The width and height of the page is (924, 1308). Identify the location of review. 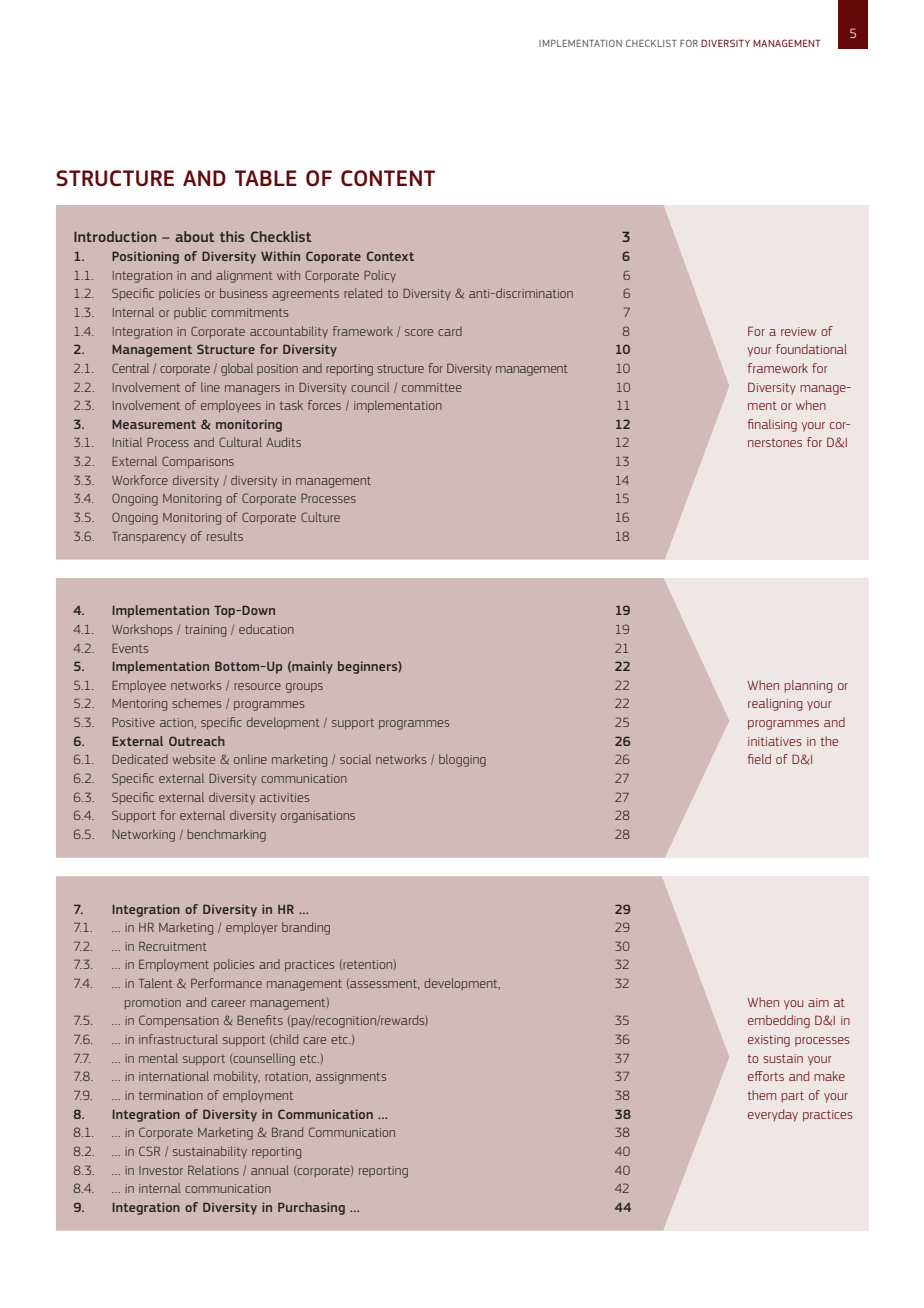
(799, 331).
